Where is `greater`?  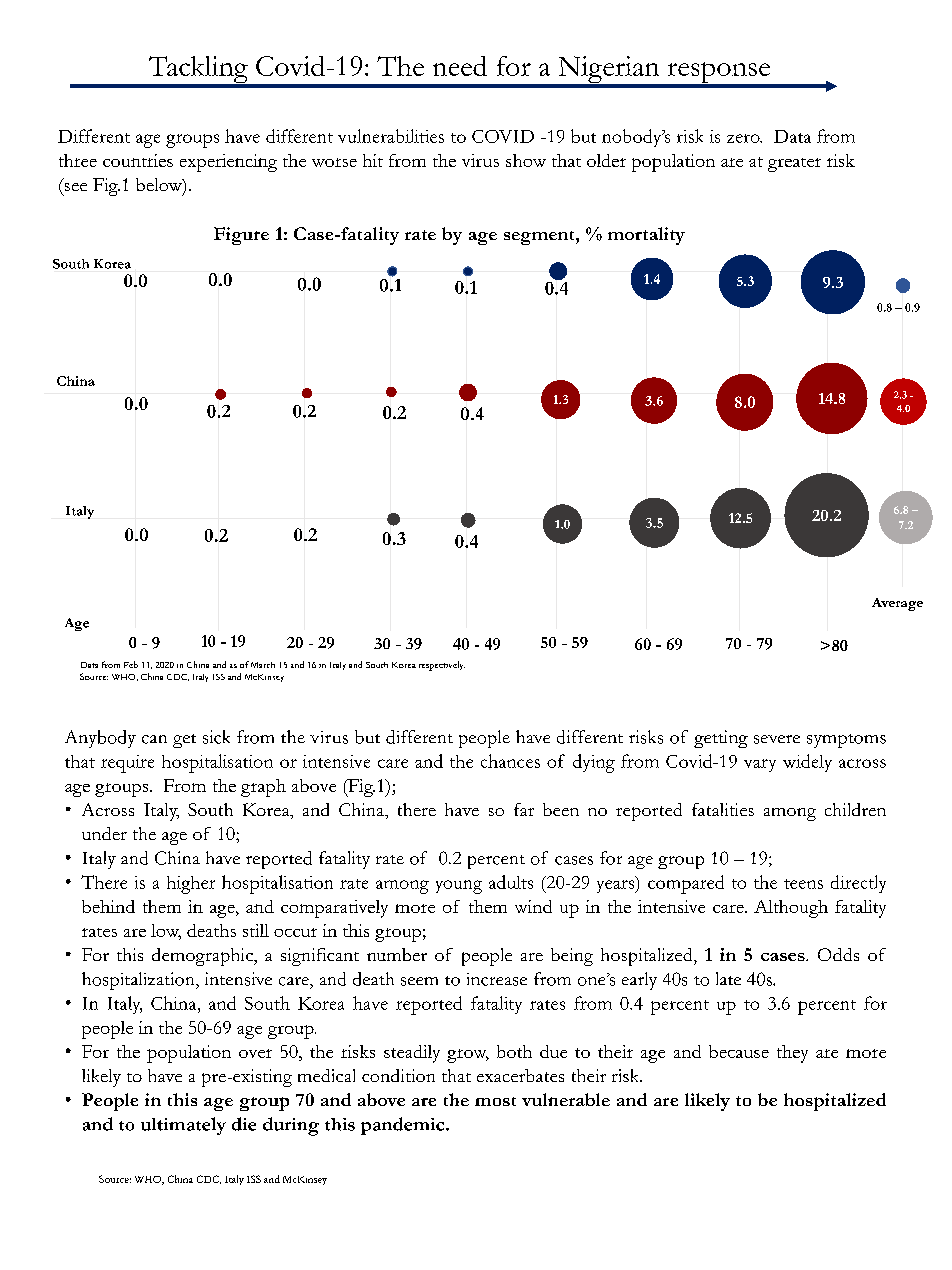
greater is located at coordinates (794, 165).
